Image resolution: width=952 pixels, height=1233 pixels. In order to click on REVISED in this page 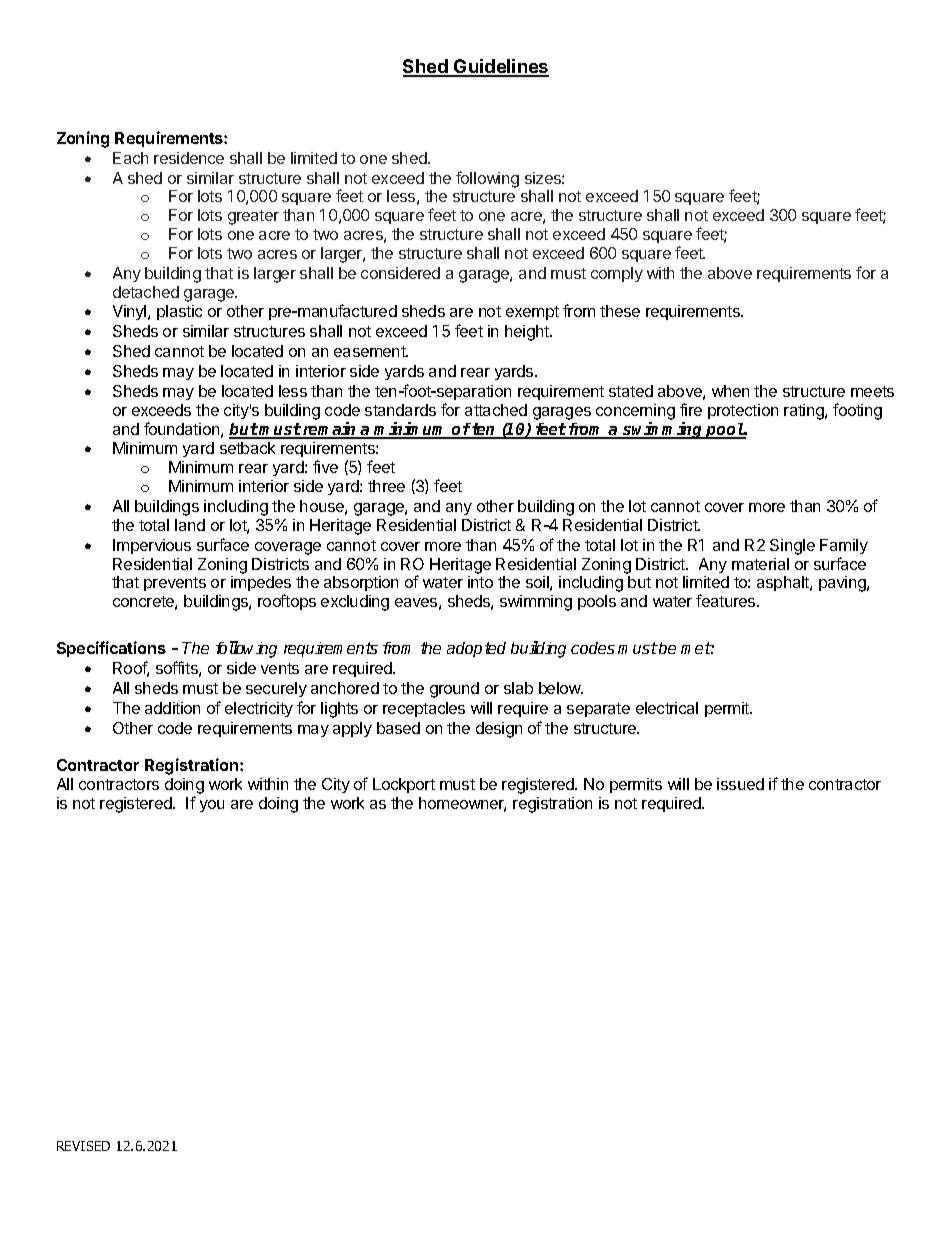, I will do `click(83, 1146)`.
